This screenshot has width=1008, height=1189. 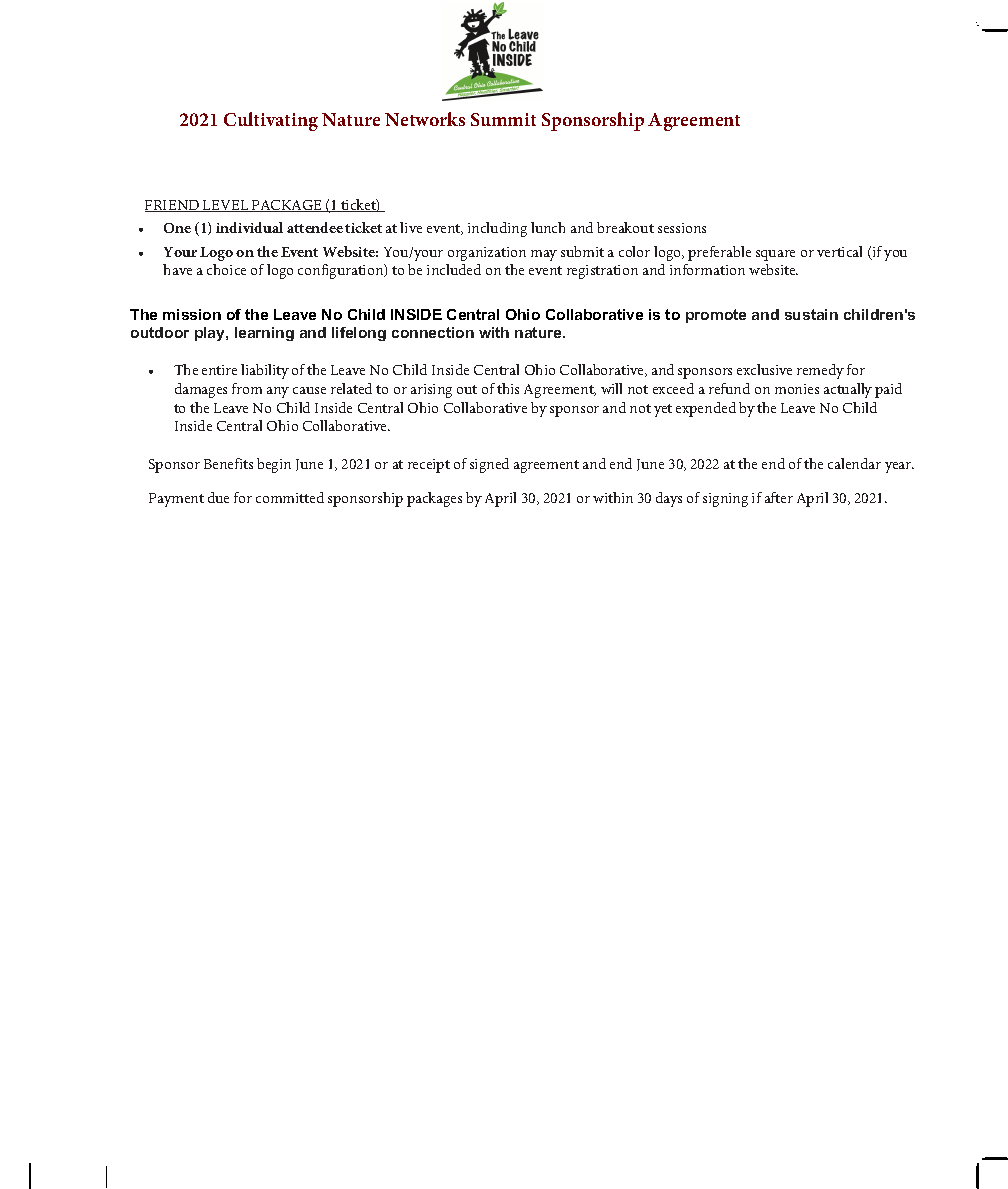 What do you see at coordinates (839, 251) in the screenshot?
I see `vertical` at bounding box center [839, 251].
